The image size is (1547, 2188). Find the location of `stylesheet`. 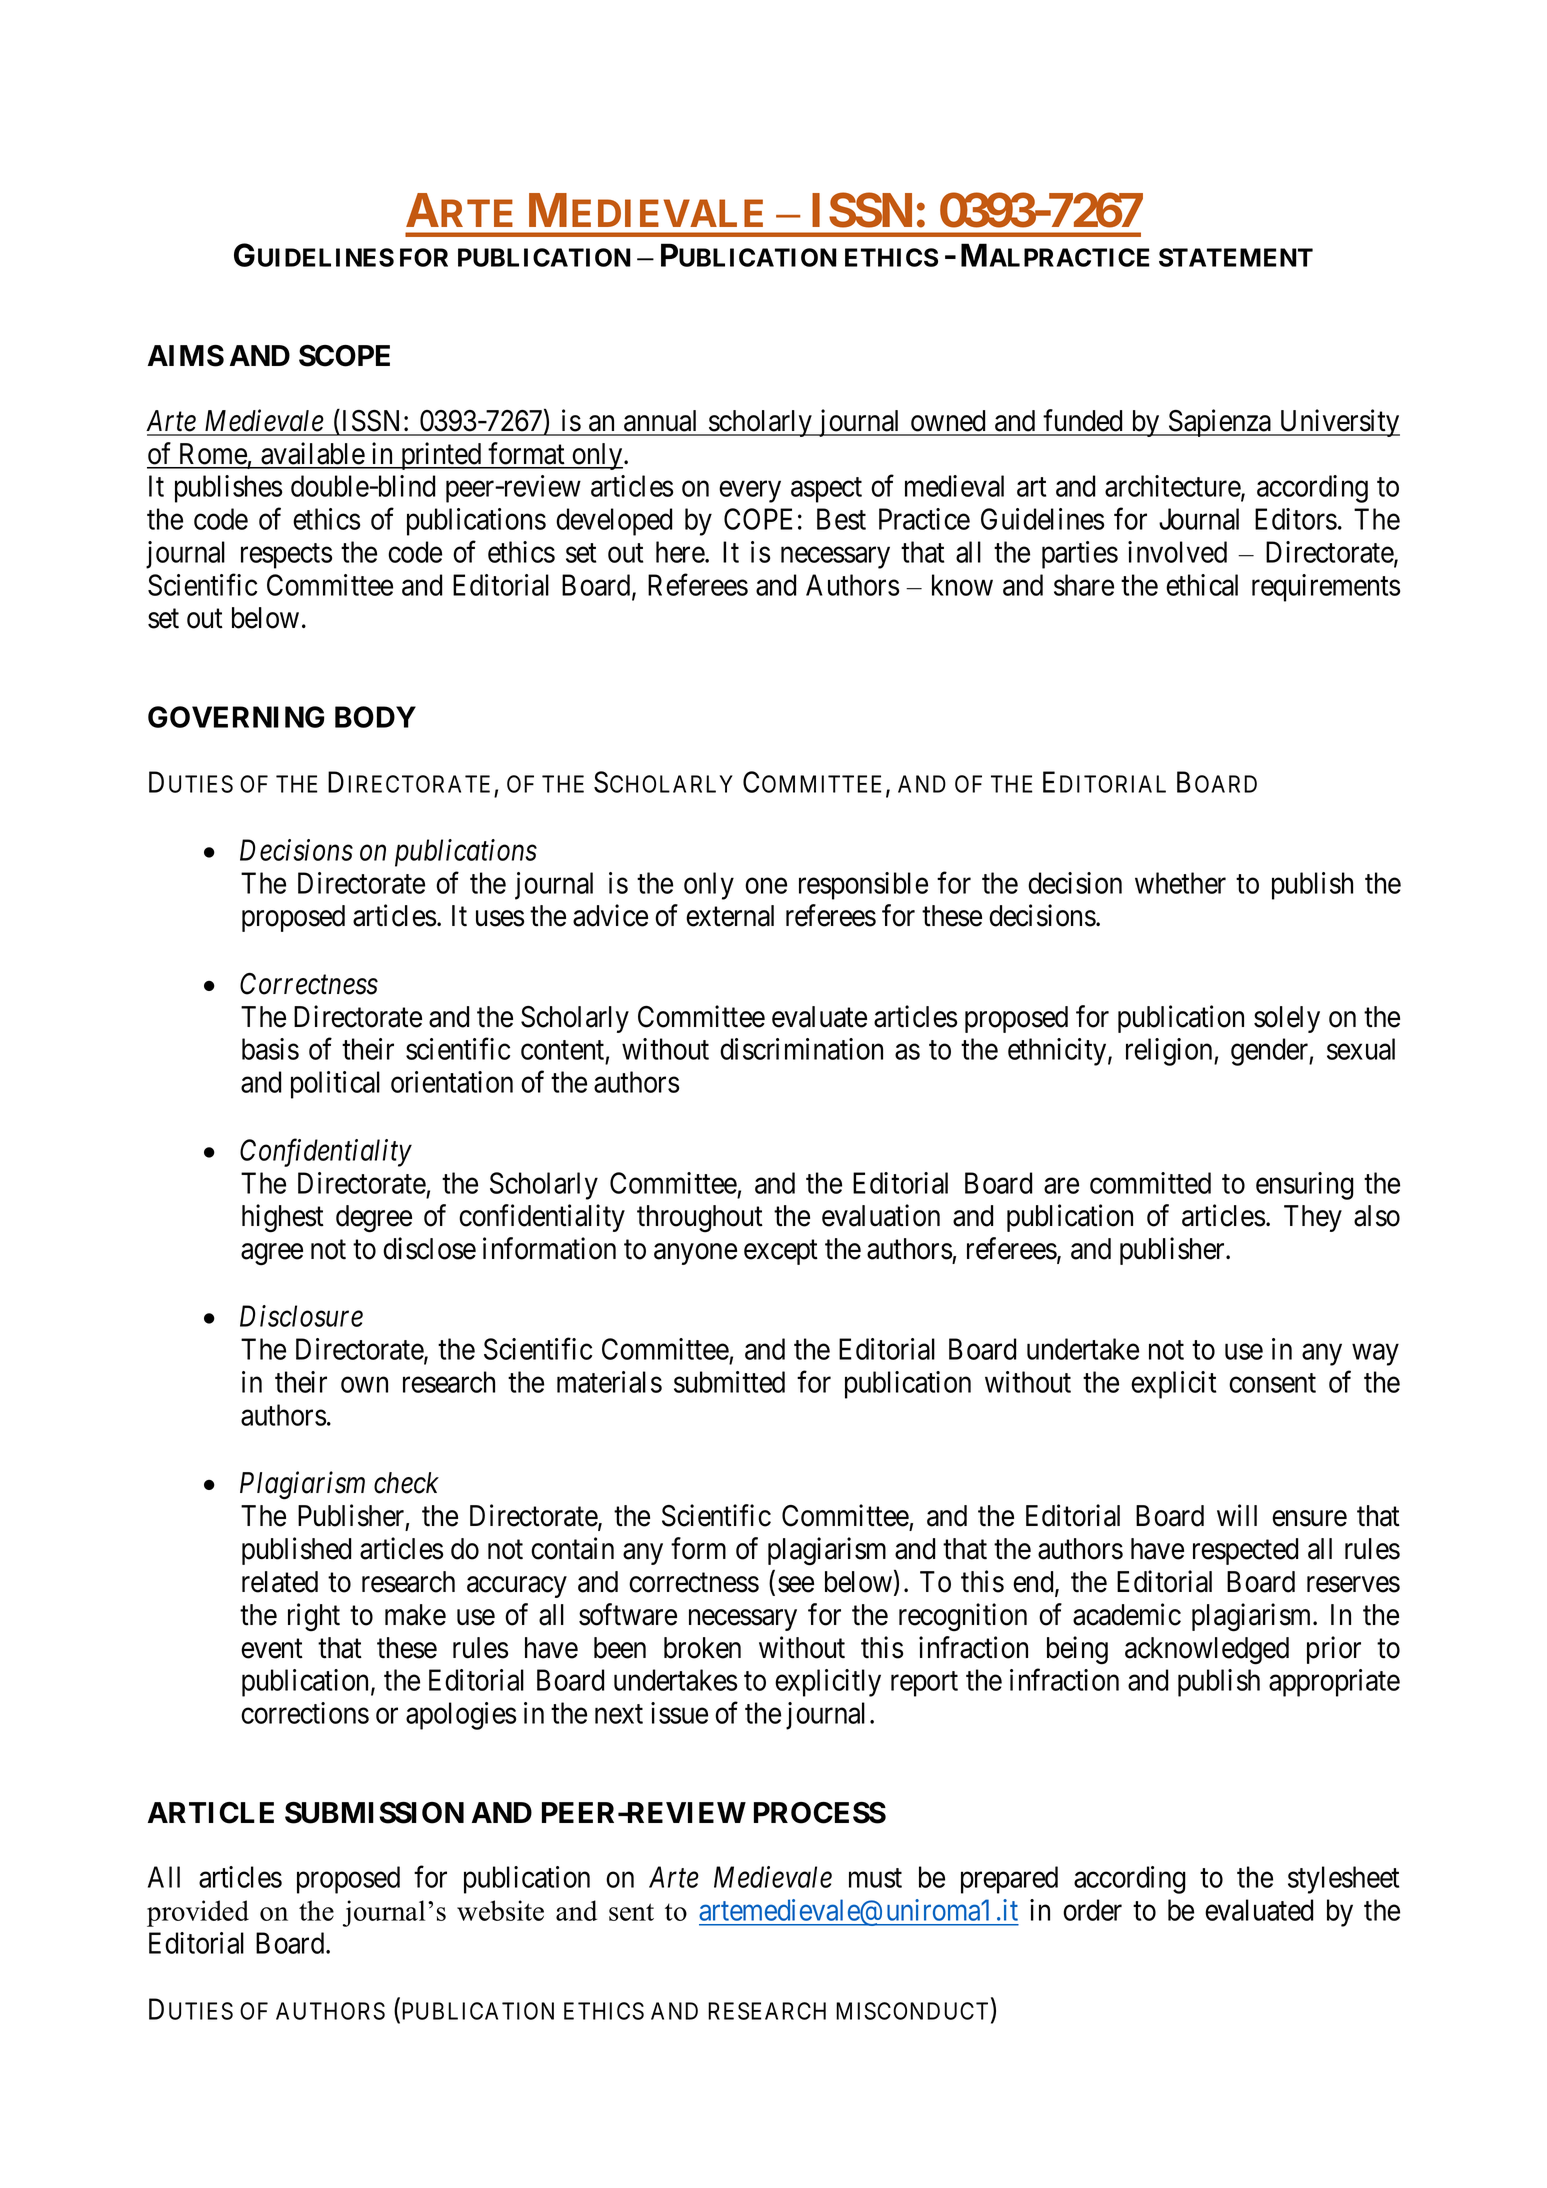

stylesheet is located at coordinates (1343, 1880).
